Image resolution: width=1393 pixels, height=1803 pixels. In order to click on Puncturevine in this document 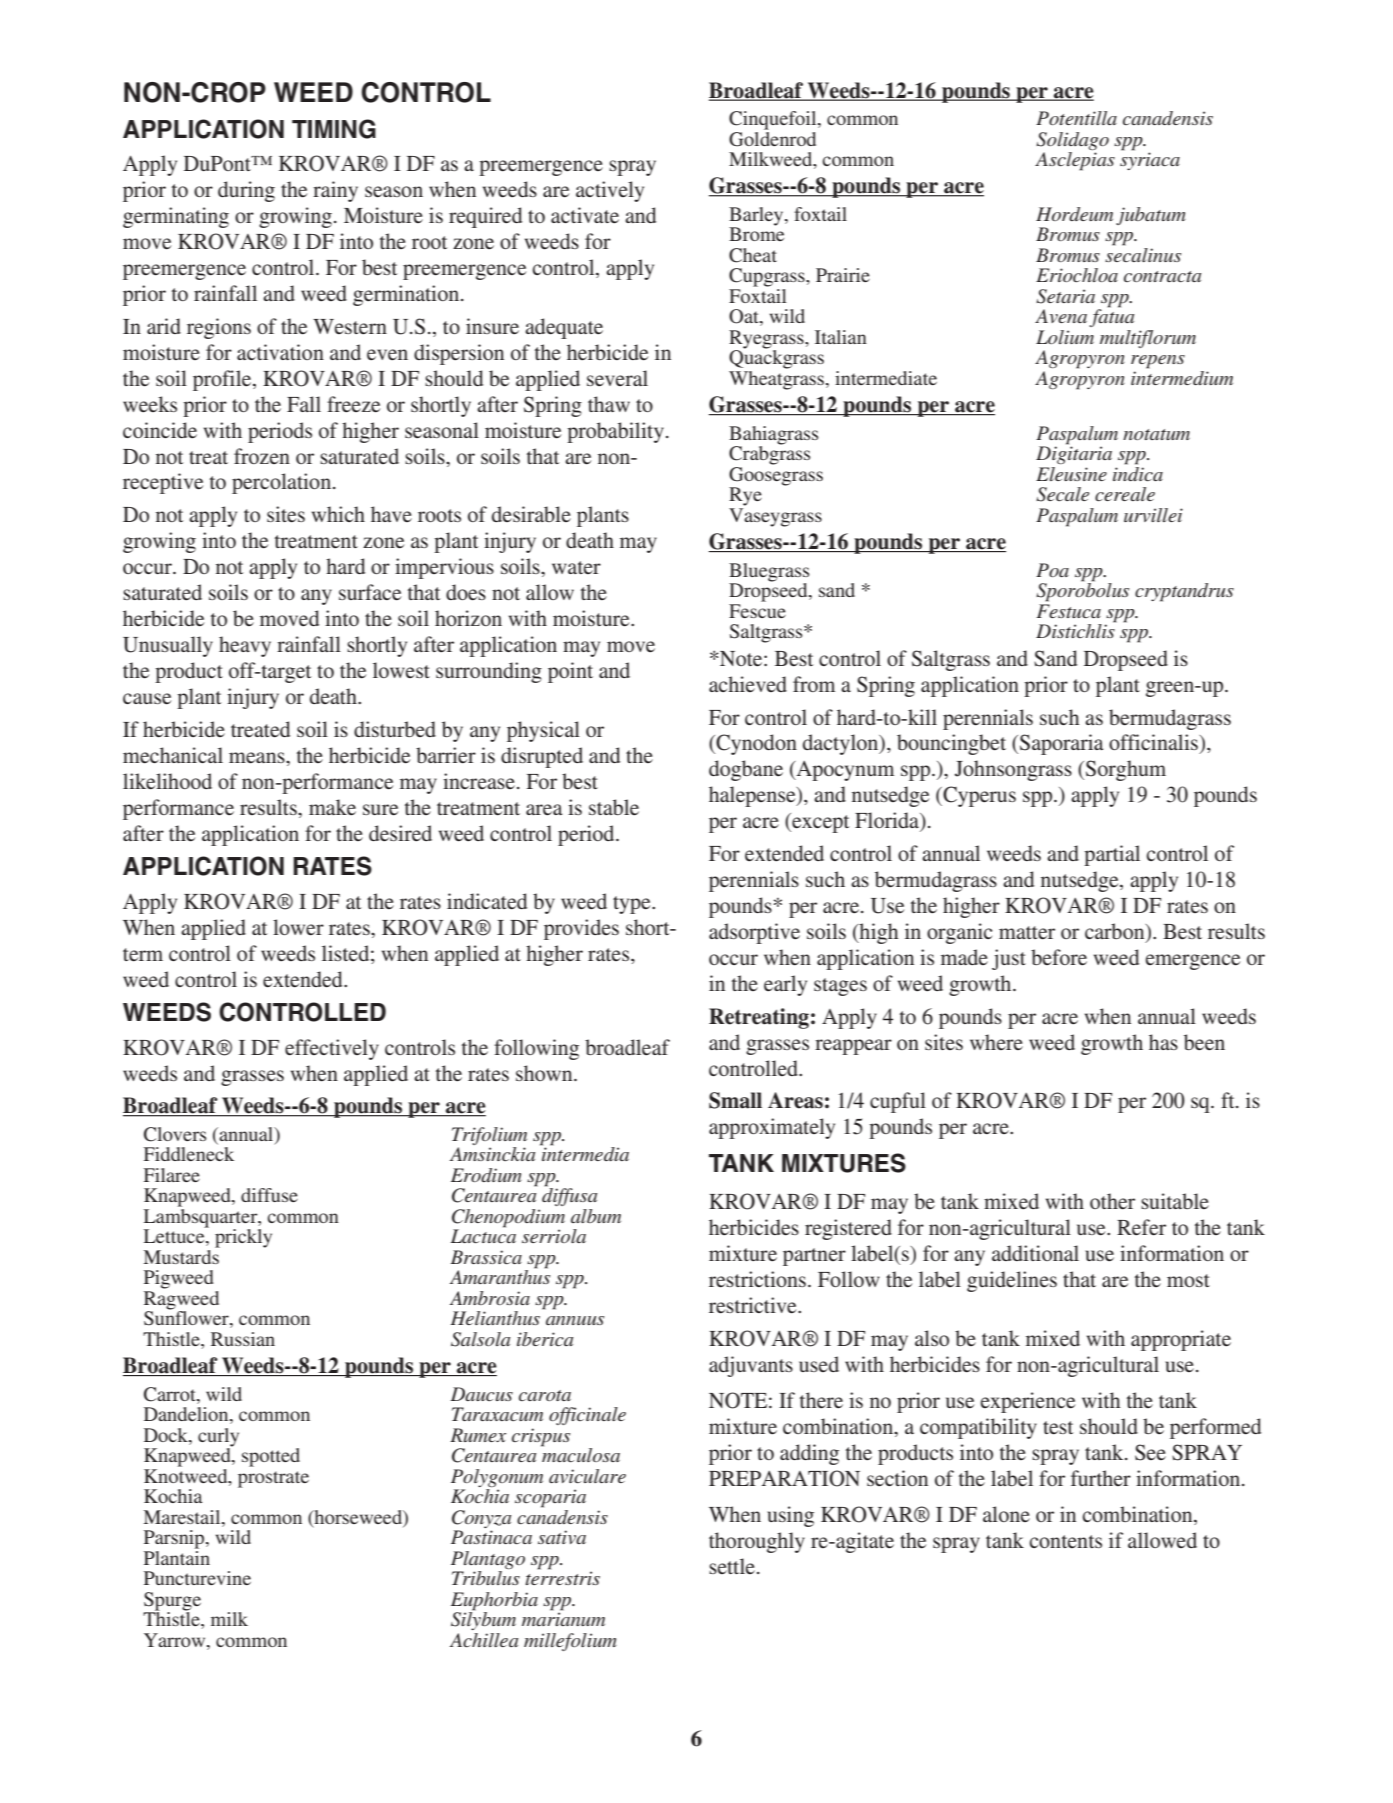, I will do `click(197, 1578)`.
